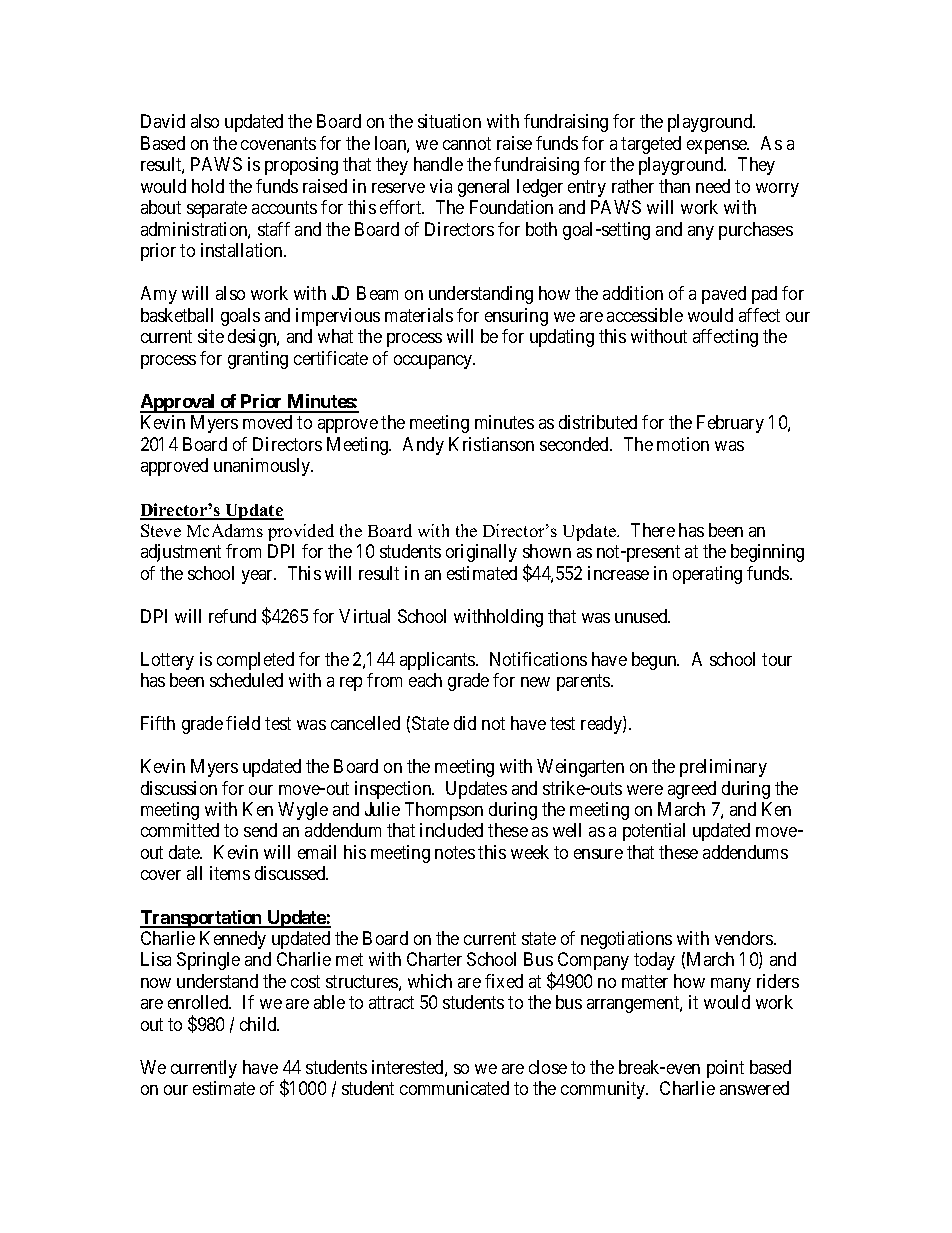 The height and width of the screenshot is (1233, 952). I want to click on covenants, so click(278, 143).
